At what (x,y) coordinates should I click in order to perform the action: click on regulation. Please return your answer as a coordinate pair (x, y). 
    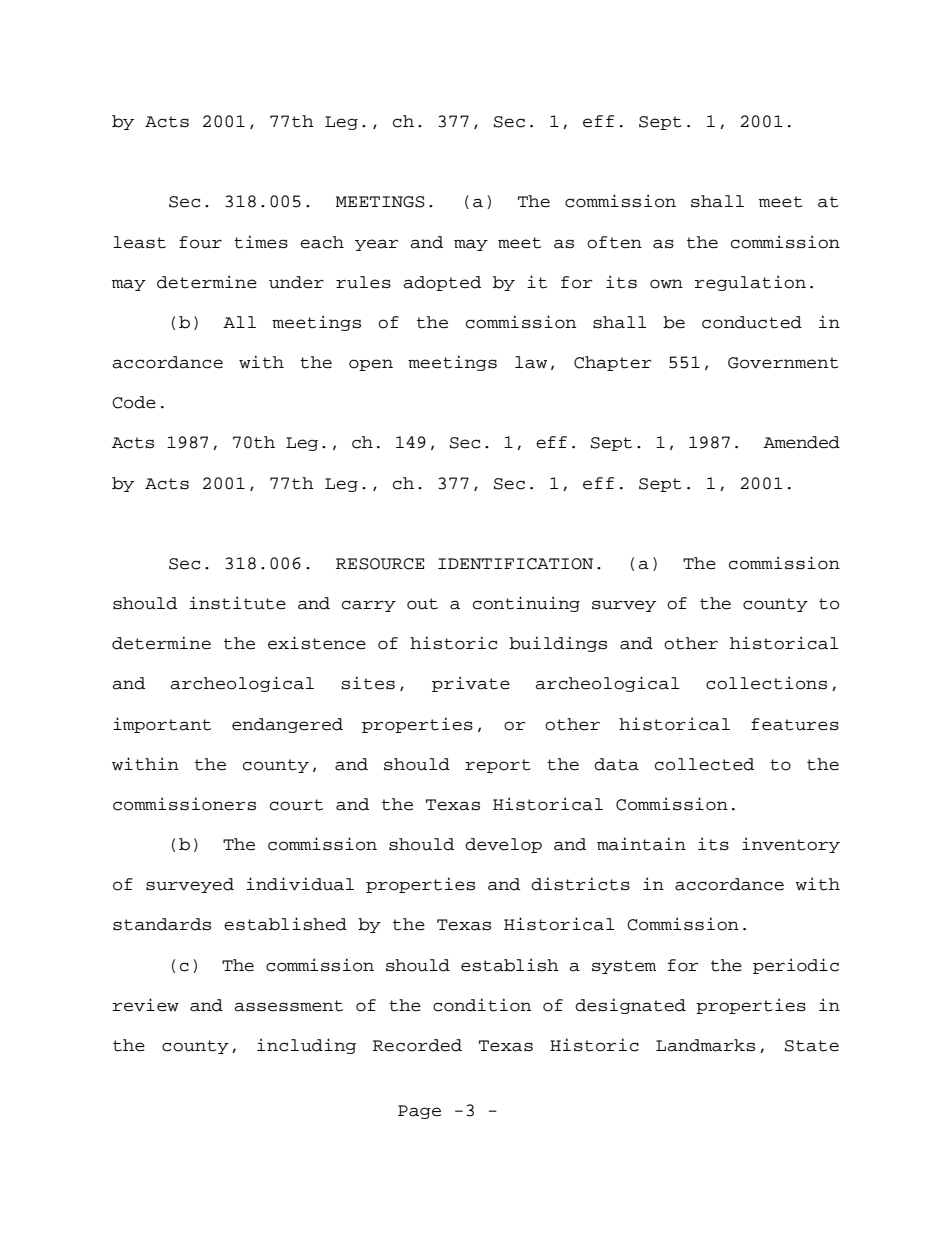
    Looking at the image, I should click on (750, 283).
